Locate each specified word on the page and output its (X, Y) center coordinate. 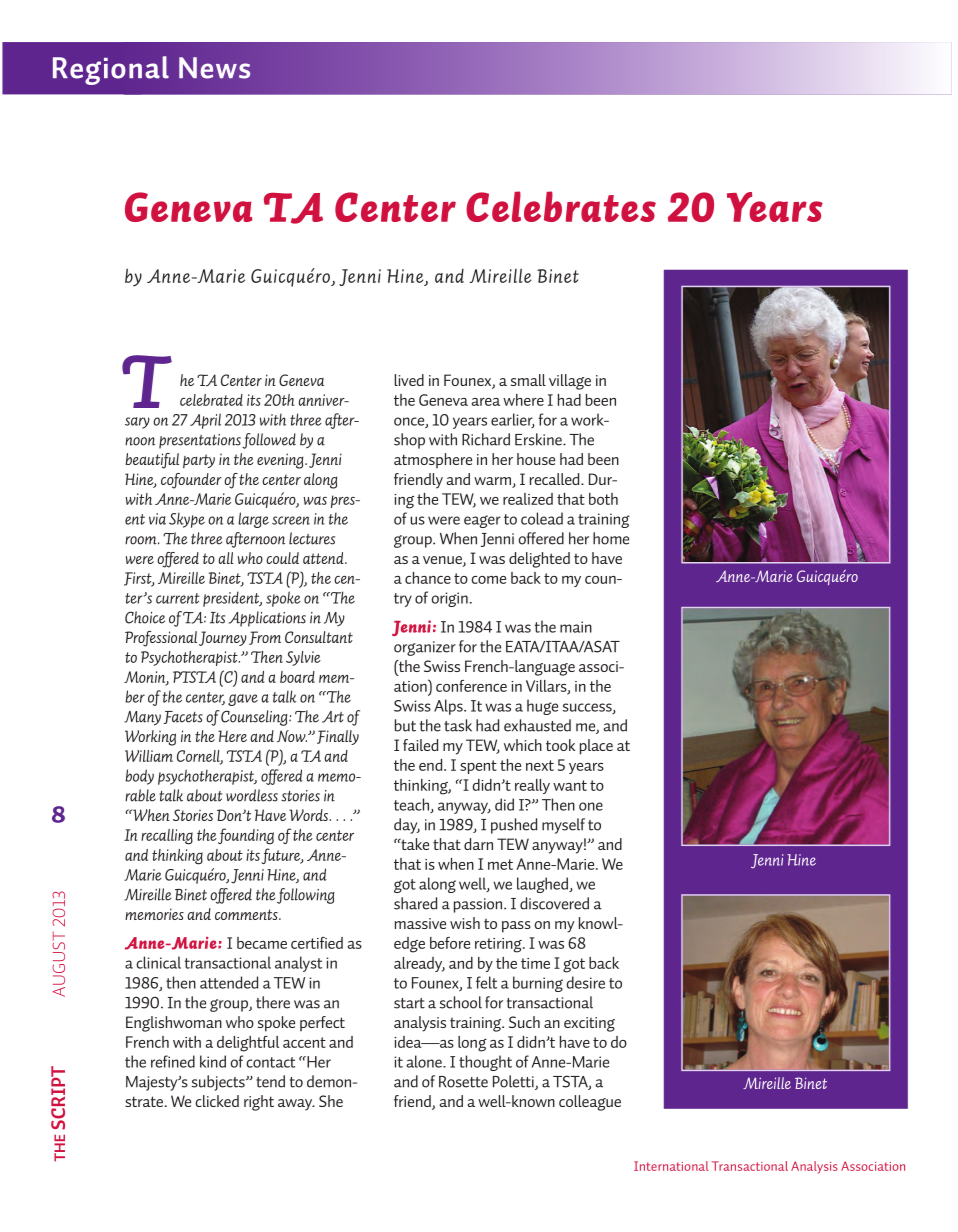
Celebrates (561, 206)
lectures (312, 538)
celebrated (211, 400)
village (570, 382)
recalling (167, 837)
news (214, 68)
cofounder (191, 481)
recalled (556, 479)
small (528, 380)
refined (173, 1061)
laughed (543, 885)
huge (542, 707)
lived (409, 380)
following (306, 896)
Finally (338, 737)
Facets (183, 717)
